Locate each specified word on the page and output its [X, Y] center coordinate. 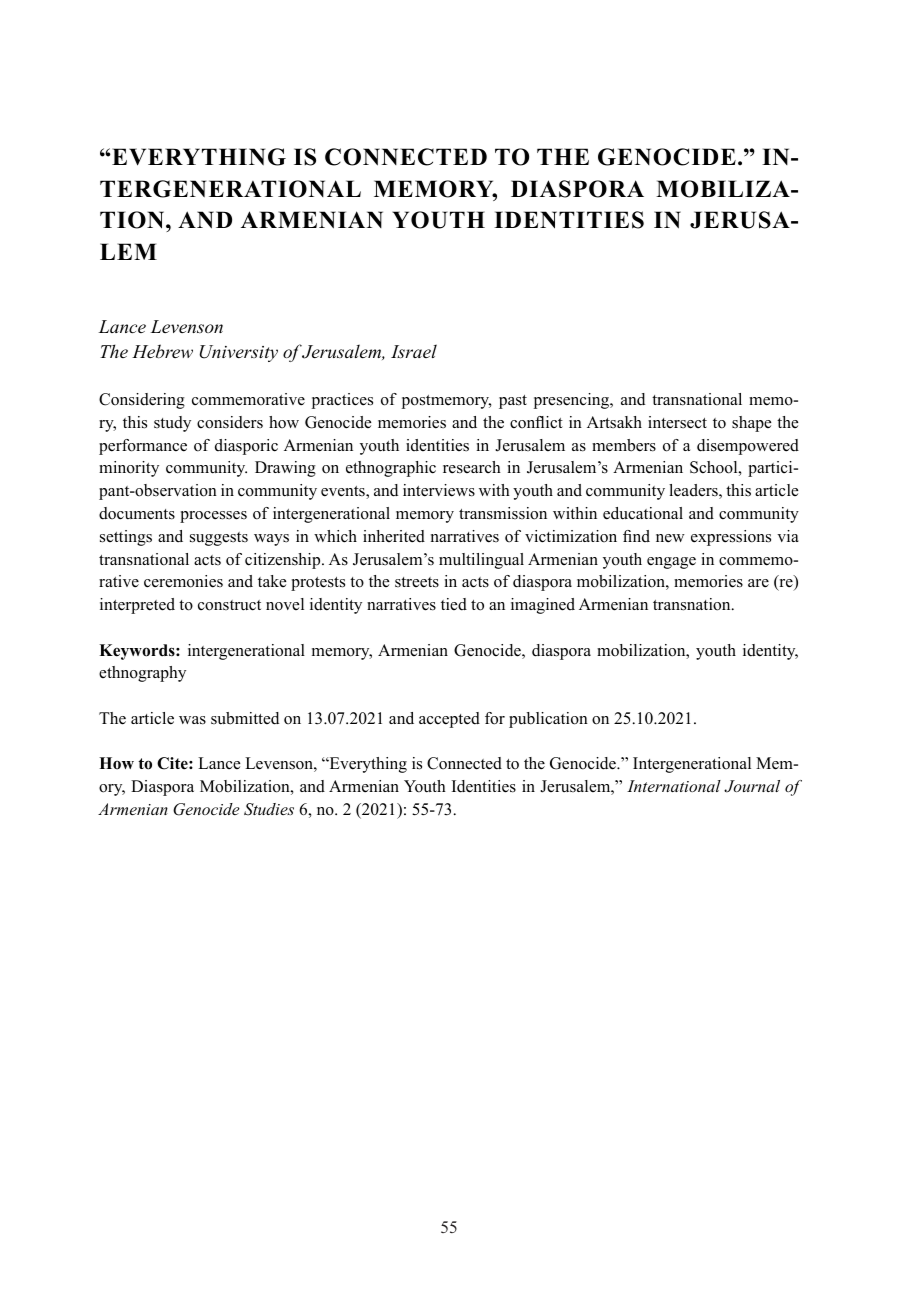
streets [417, 582]
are [758, 583]
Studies [269, 809]
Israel [414, 351]
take [272, 581]
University [239, 353]
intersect [677, 422]
